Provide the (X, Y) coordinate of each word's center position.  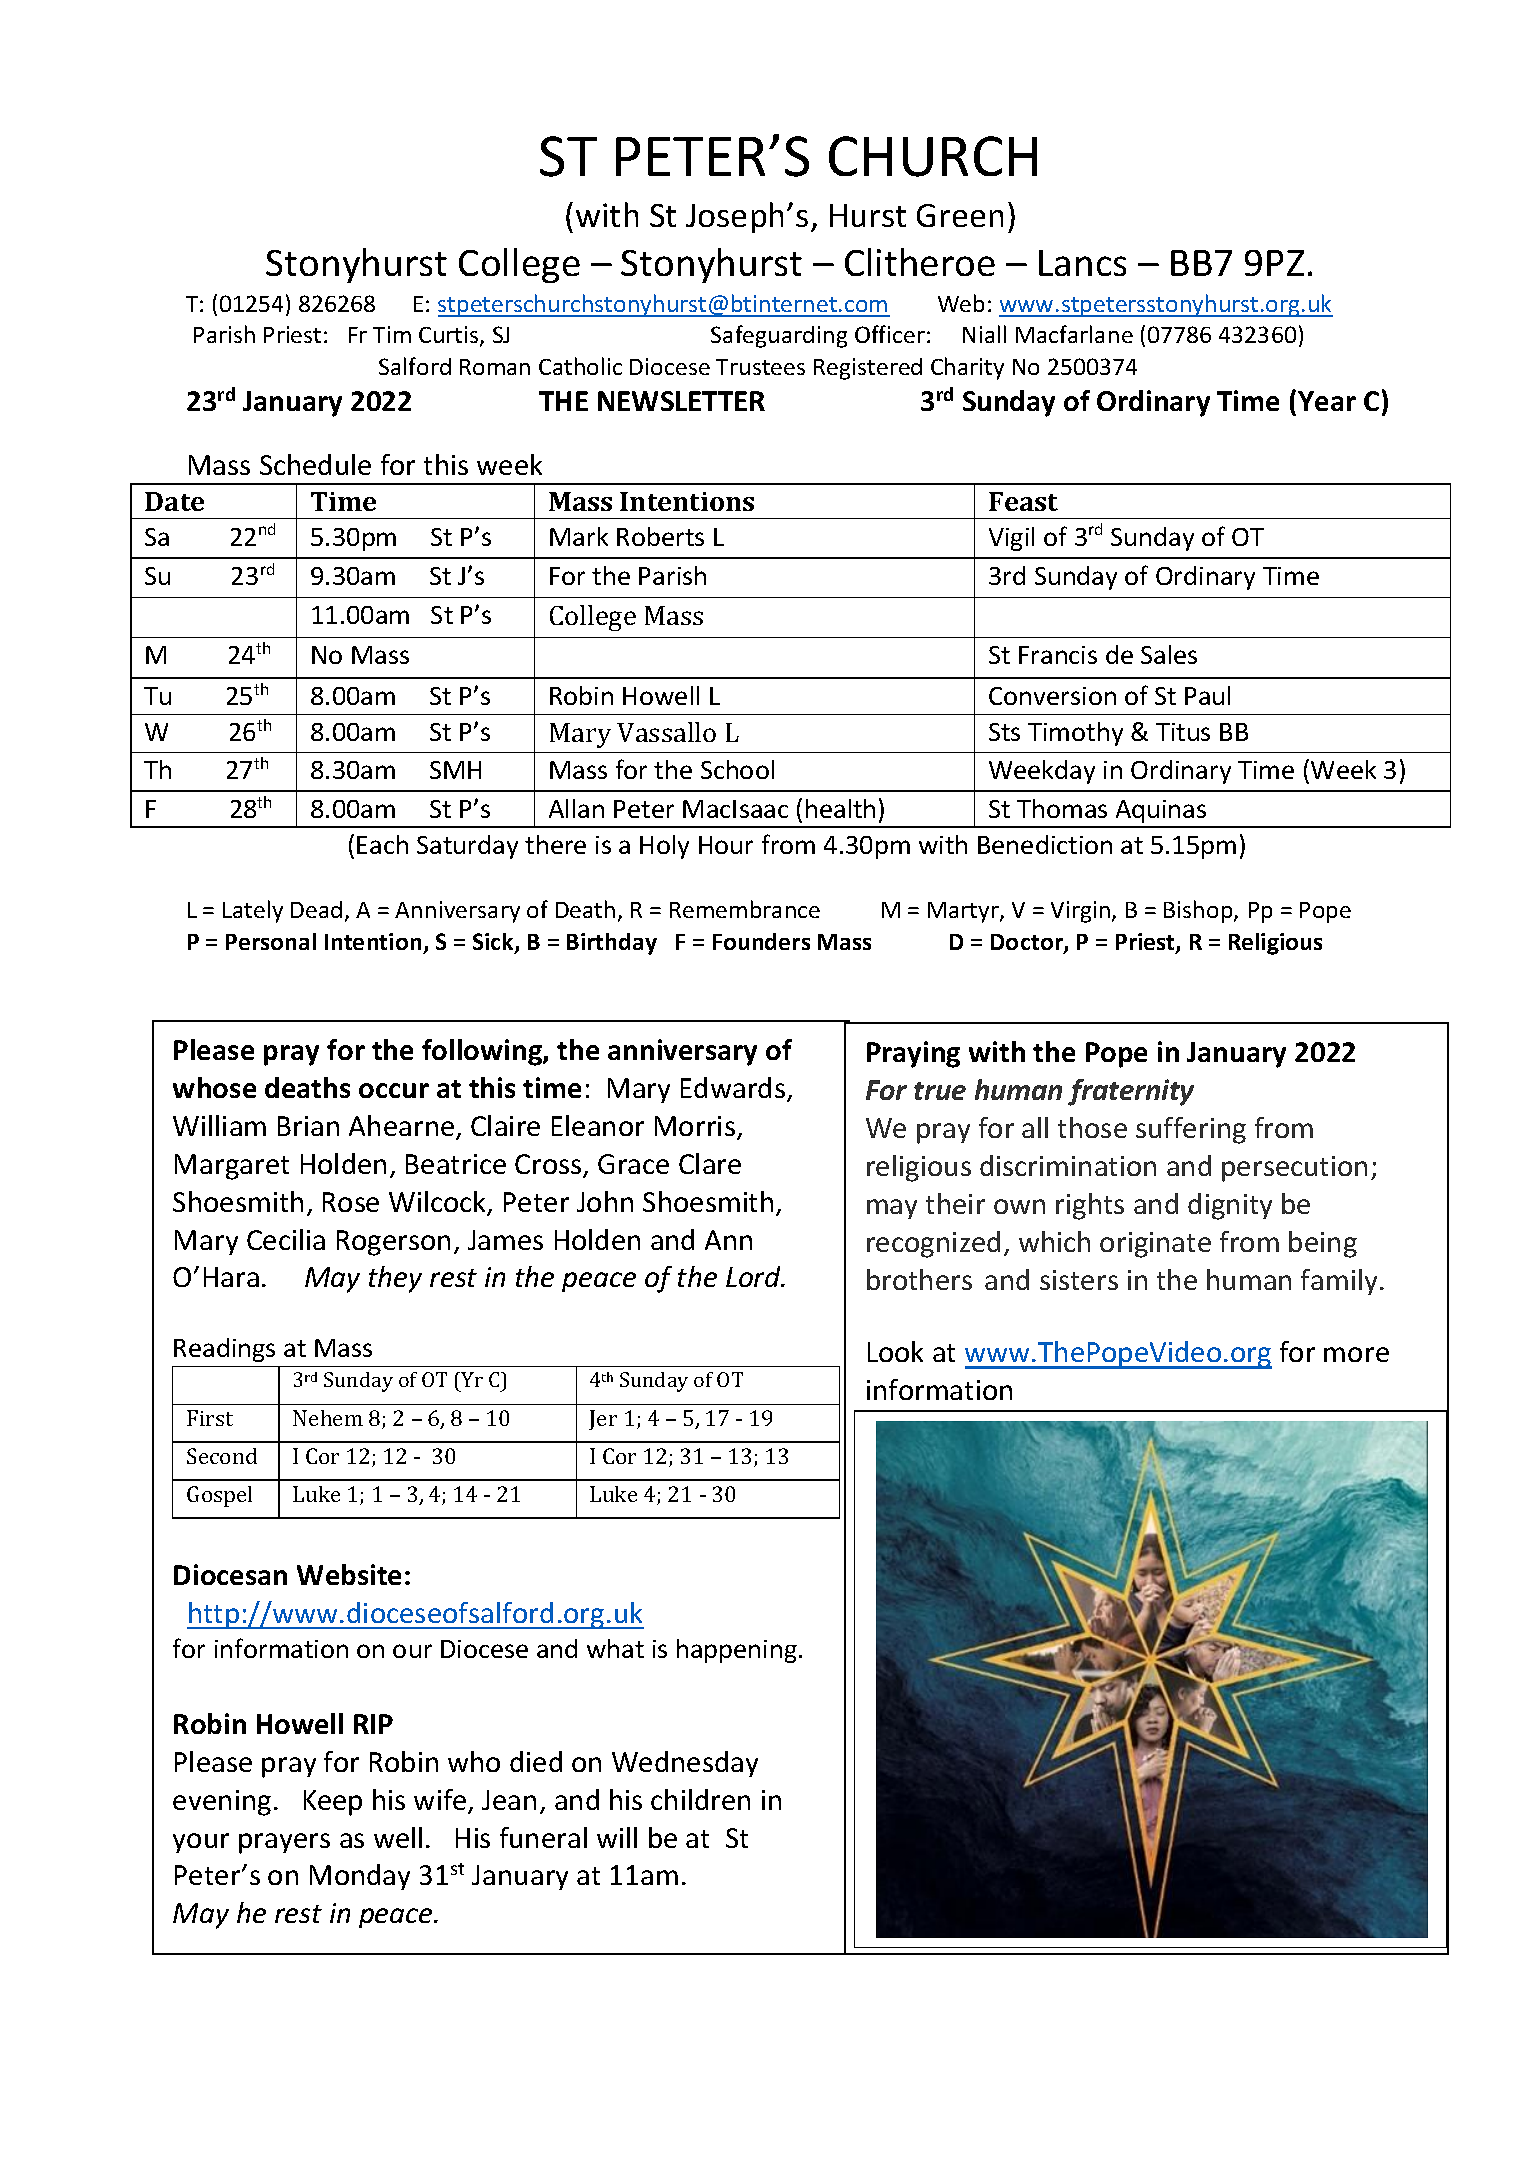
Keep (333, 1803)
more (1356, 1354)
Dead (316, 909)
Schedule (315, 464)
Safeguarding (779, 336)
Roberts (660, 536)
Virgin (1080, 912)
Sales (1169, 654)
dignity (1230, 1206)
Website (349, 1574)
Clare (710, 1163)
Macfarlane (1074, 334)
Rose (351, 1202)
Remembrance (745, 909)
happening (737, 1651)
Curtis (450, 336)
